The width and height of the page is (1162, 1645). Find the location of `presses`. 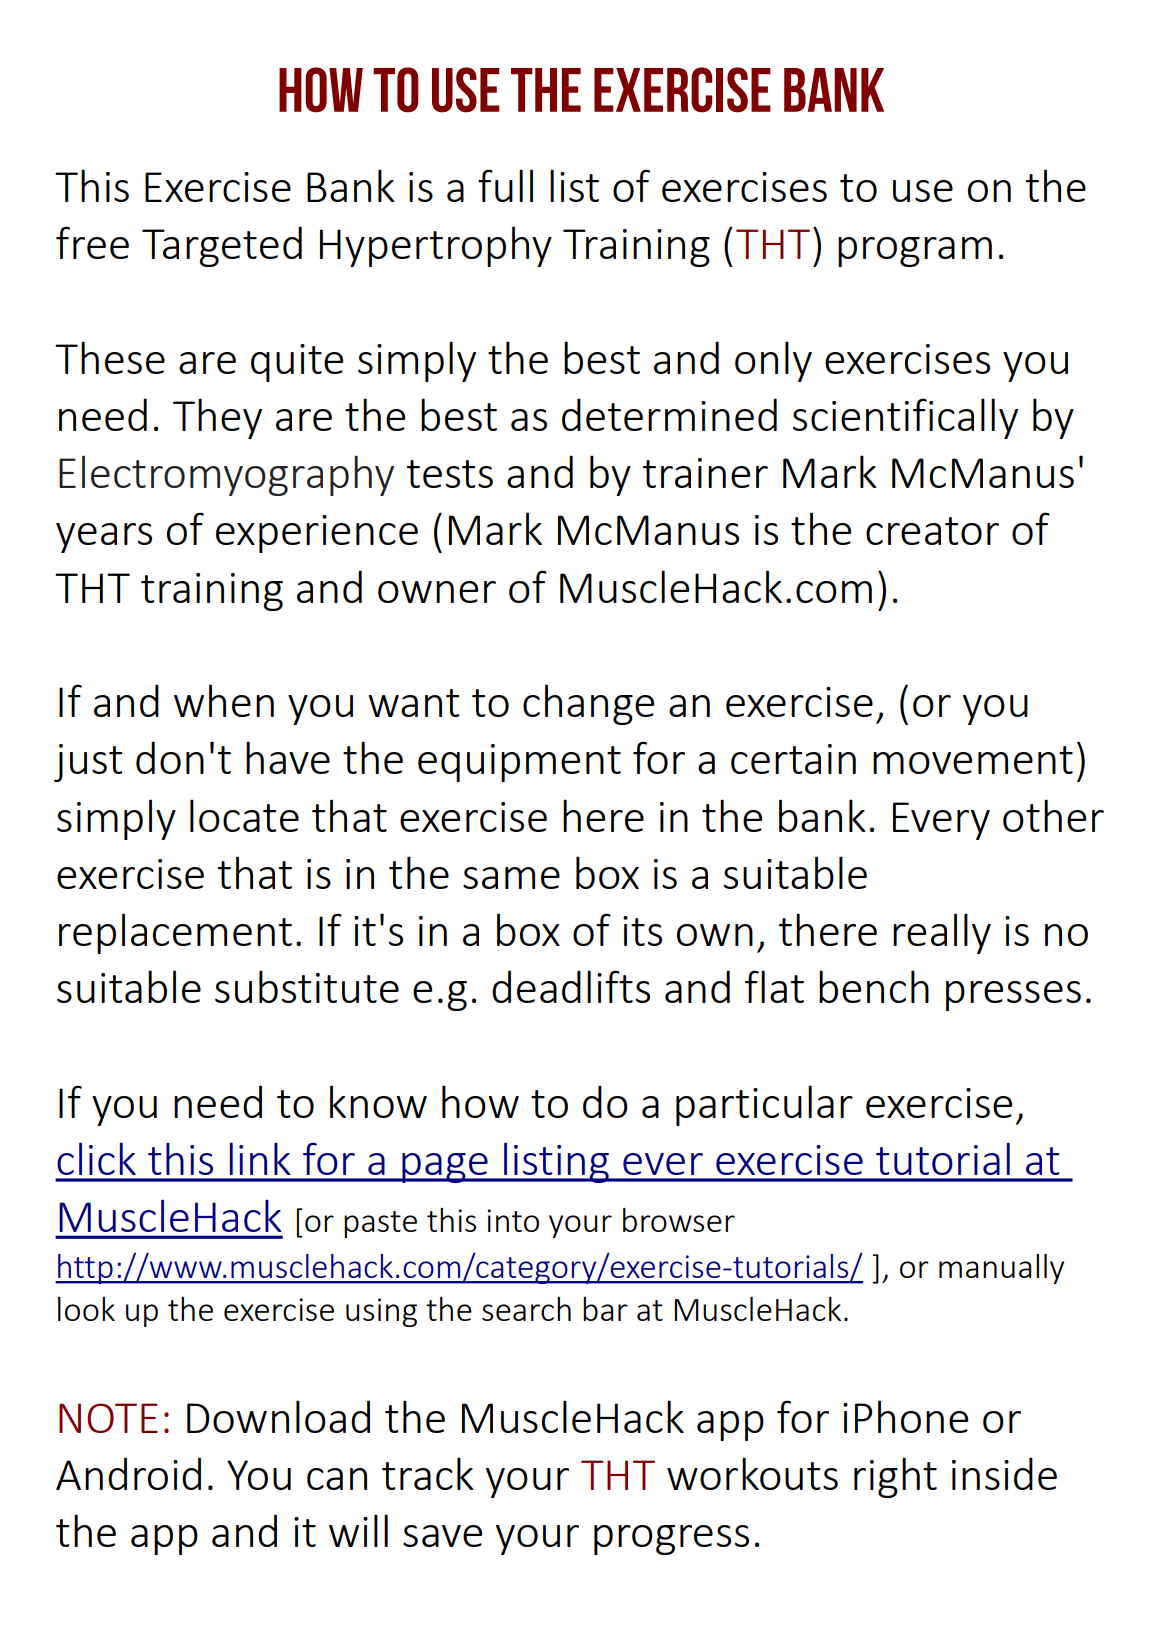

presses is located at coordinates (1013, 996).
